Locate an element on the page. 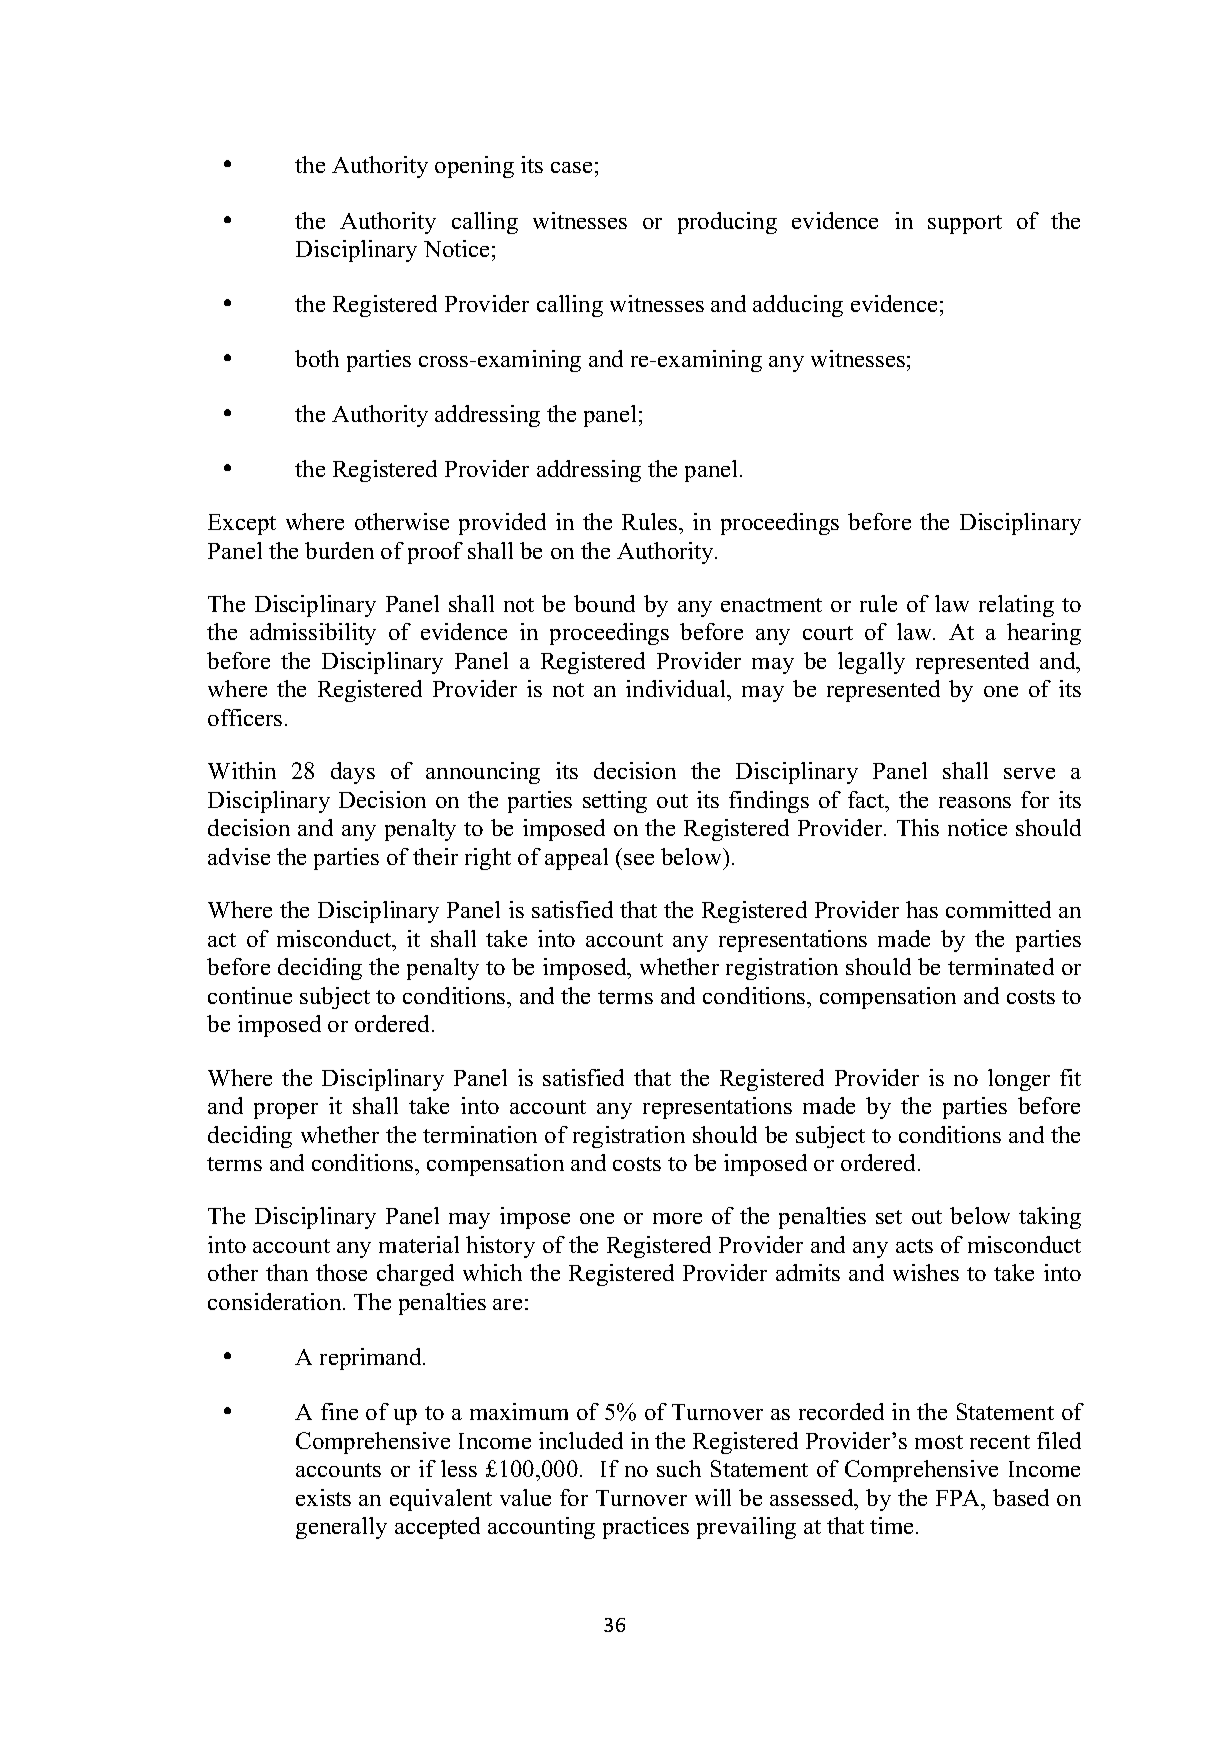  producing is located at coordinates (727, 223).
